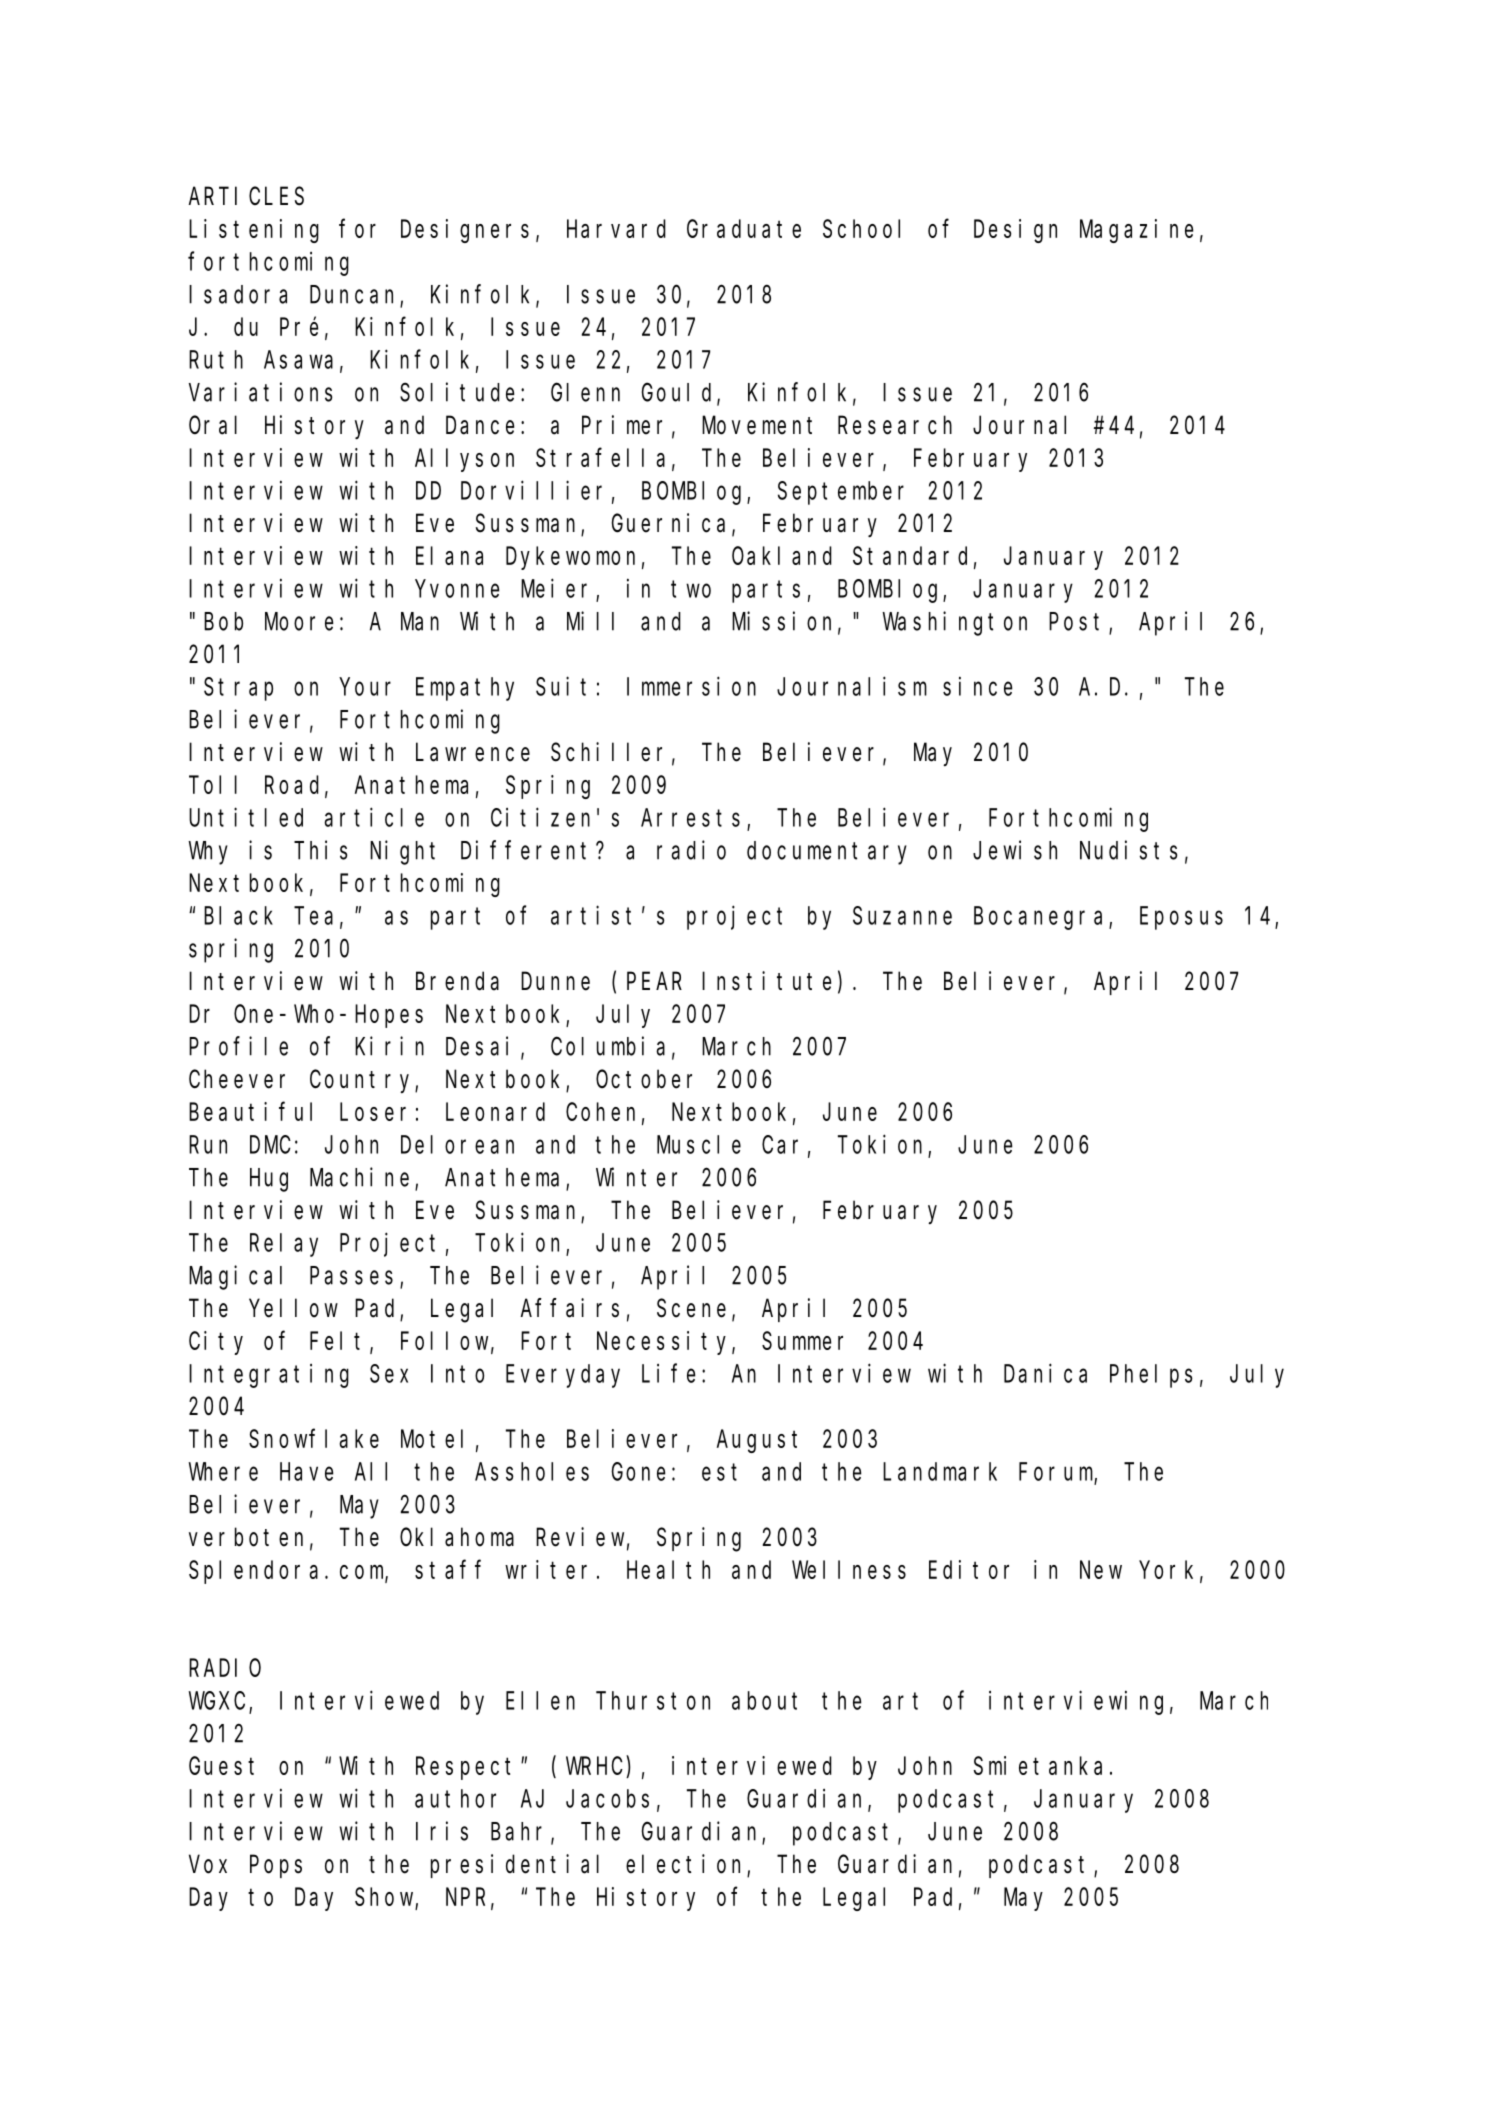  What do you see at coordinates (276, 1867) in the screenshot?
I see `Pops` at bounding box center [276, 1867].
